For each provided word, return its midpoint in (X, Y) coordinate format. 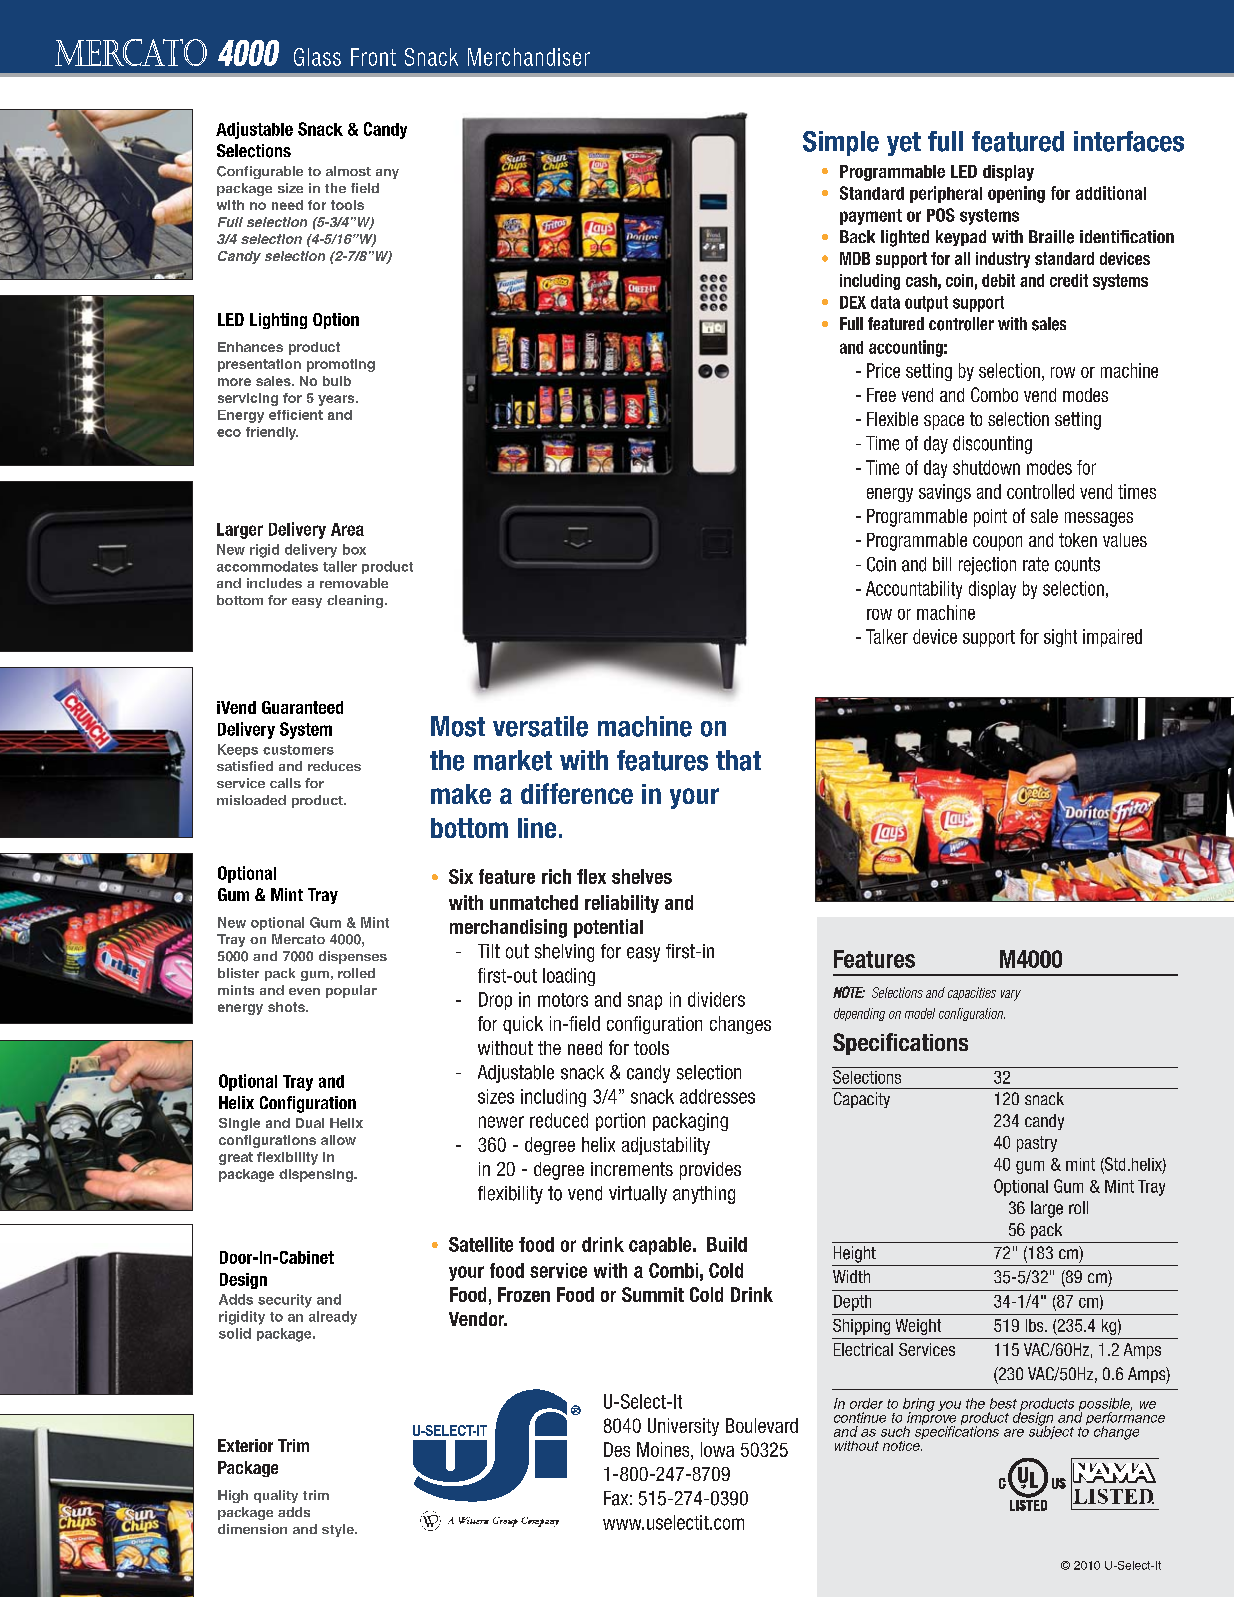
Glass (317, 57)
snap (645, 1002)
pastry (1037, 1144)
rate (1036, 564)
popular (351, 991)
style (339, 1530)
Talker (887, 636)
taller (340, 566)
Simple (841, 143)
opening (1016, 194)
